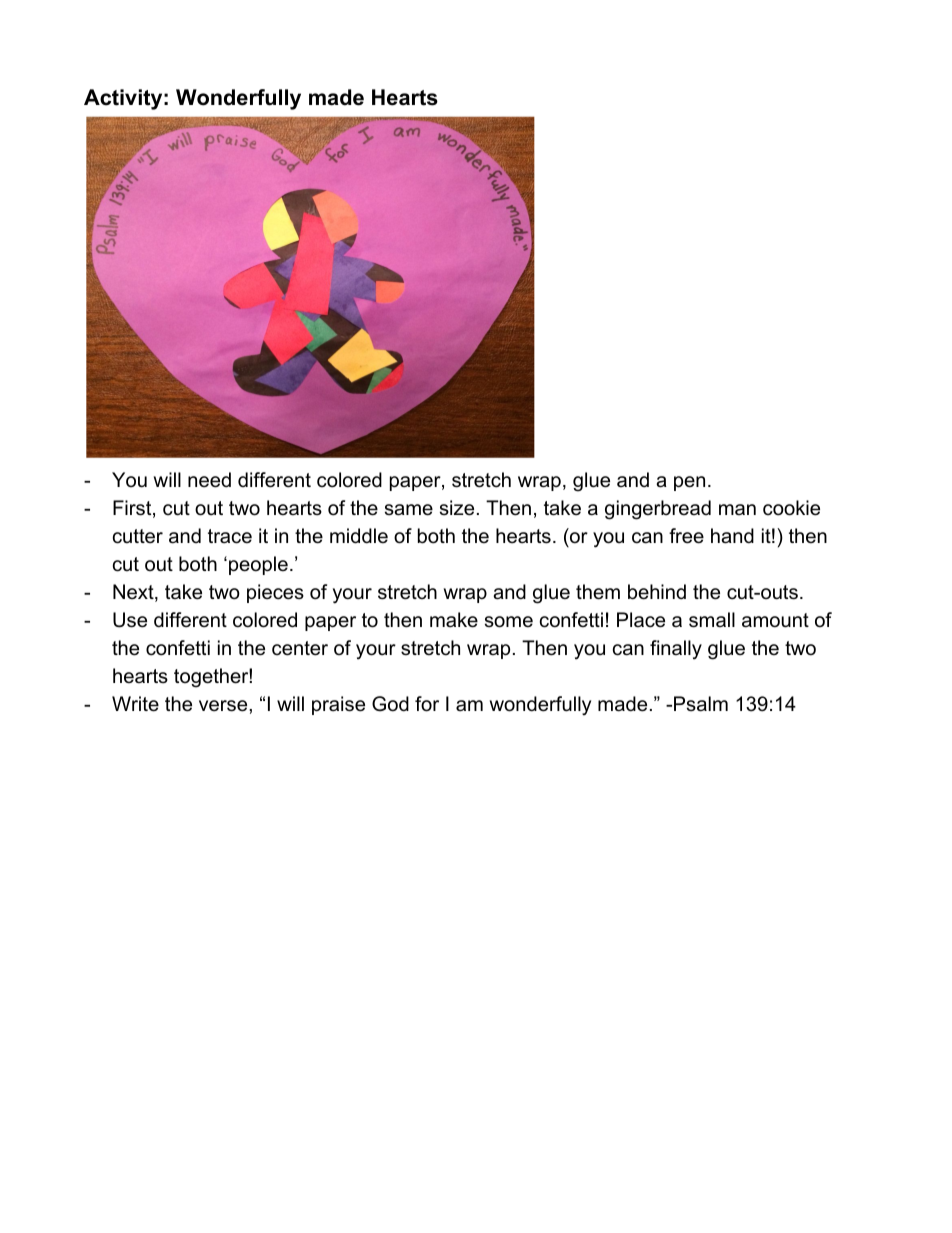 Image resolution: width=952 pixels, height=1233 pixels. Describe the element at coordinates (359, 536) in the page. I see `middle` at that location.
